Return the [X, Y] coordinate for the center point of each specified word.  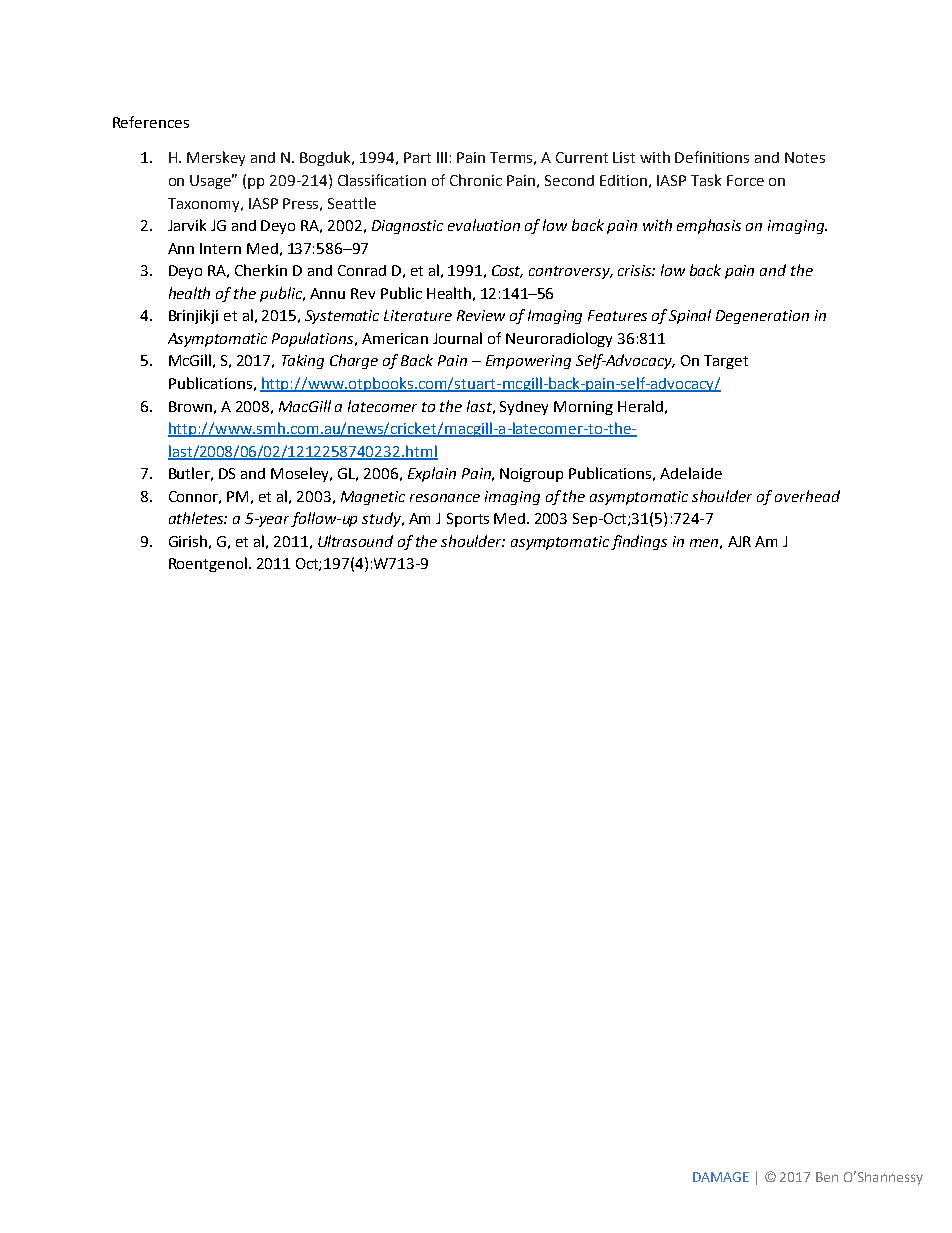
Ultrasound [355, 541]
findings [639, 542]
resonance [445, 498]
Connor [195, 497]
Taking [303, 361]
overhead [807, 496]
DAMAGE [721, 1177]
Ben [827, 1177]
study [382, 519]
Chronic [476, 180]
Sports [468, 520]
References [151, 122]
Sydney [524, 408]
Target [726, 362]
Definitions [712, 157]
